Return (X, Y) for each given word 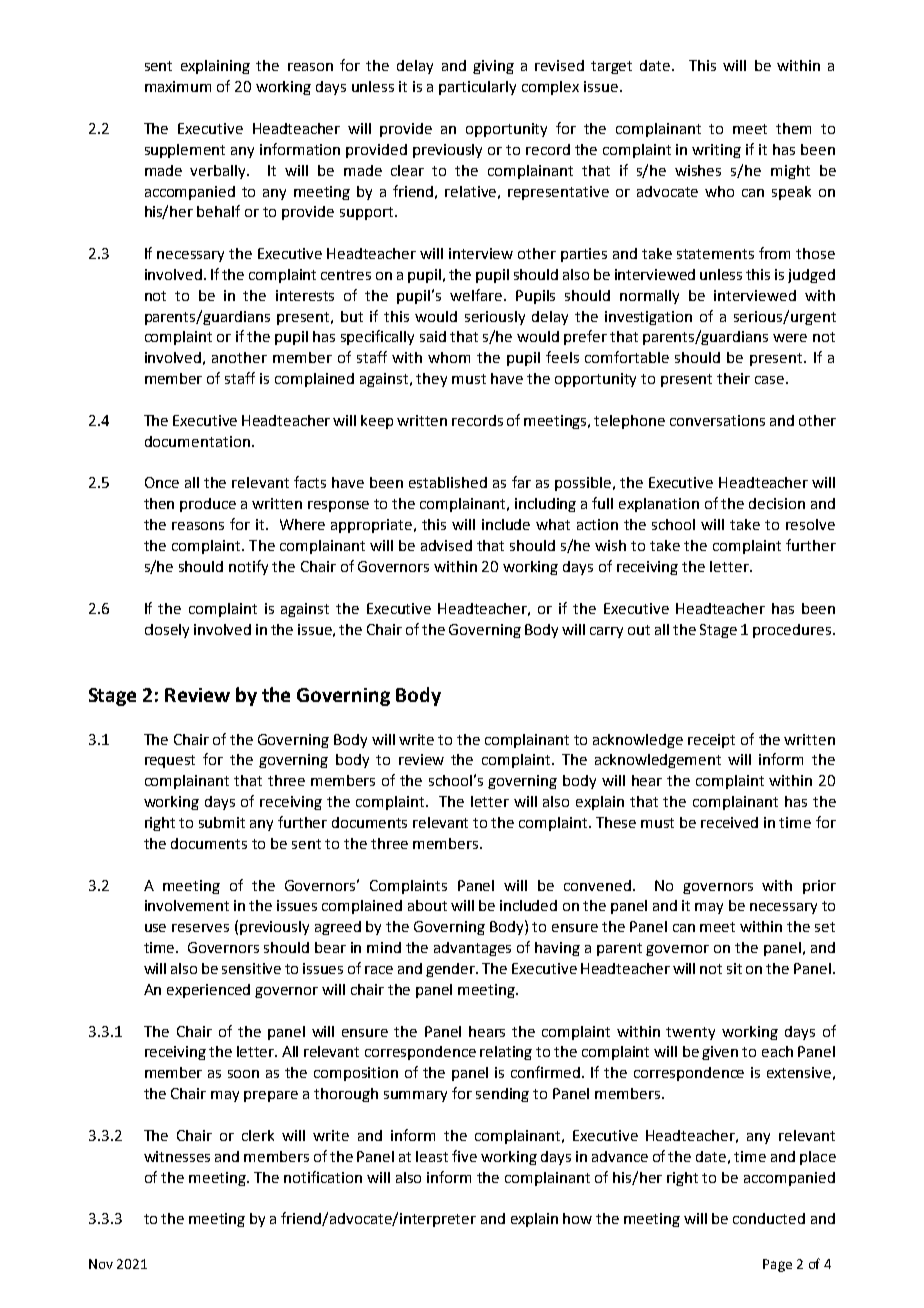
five (464, 1156)
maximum (178, 86)
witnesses (177, 1156)
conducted (769, 1218)
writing (716, 151)
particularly (477, 88)
